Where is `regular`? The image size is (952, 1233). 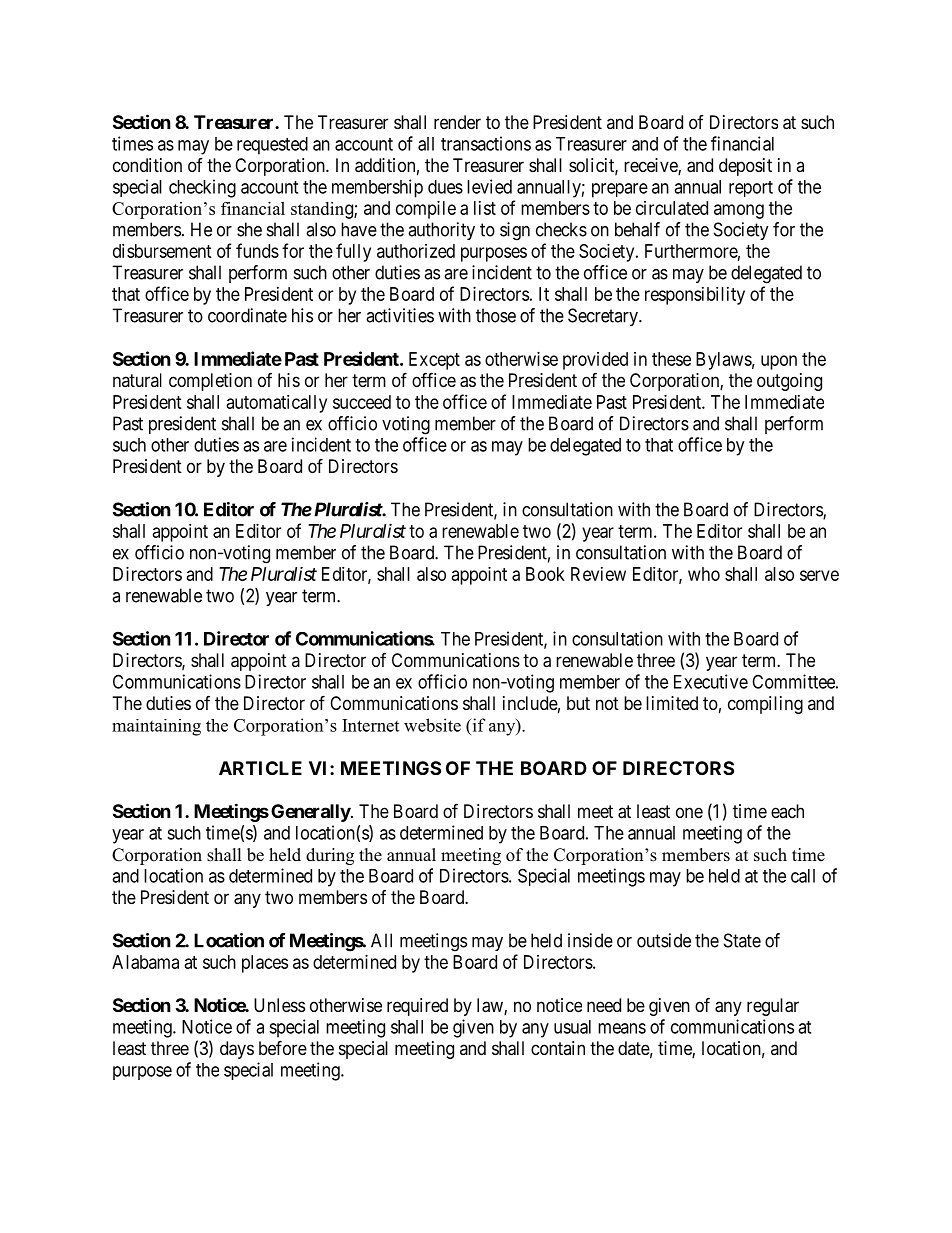
regular is located at coordinates (773, 1007).
